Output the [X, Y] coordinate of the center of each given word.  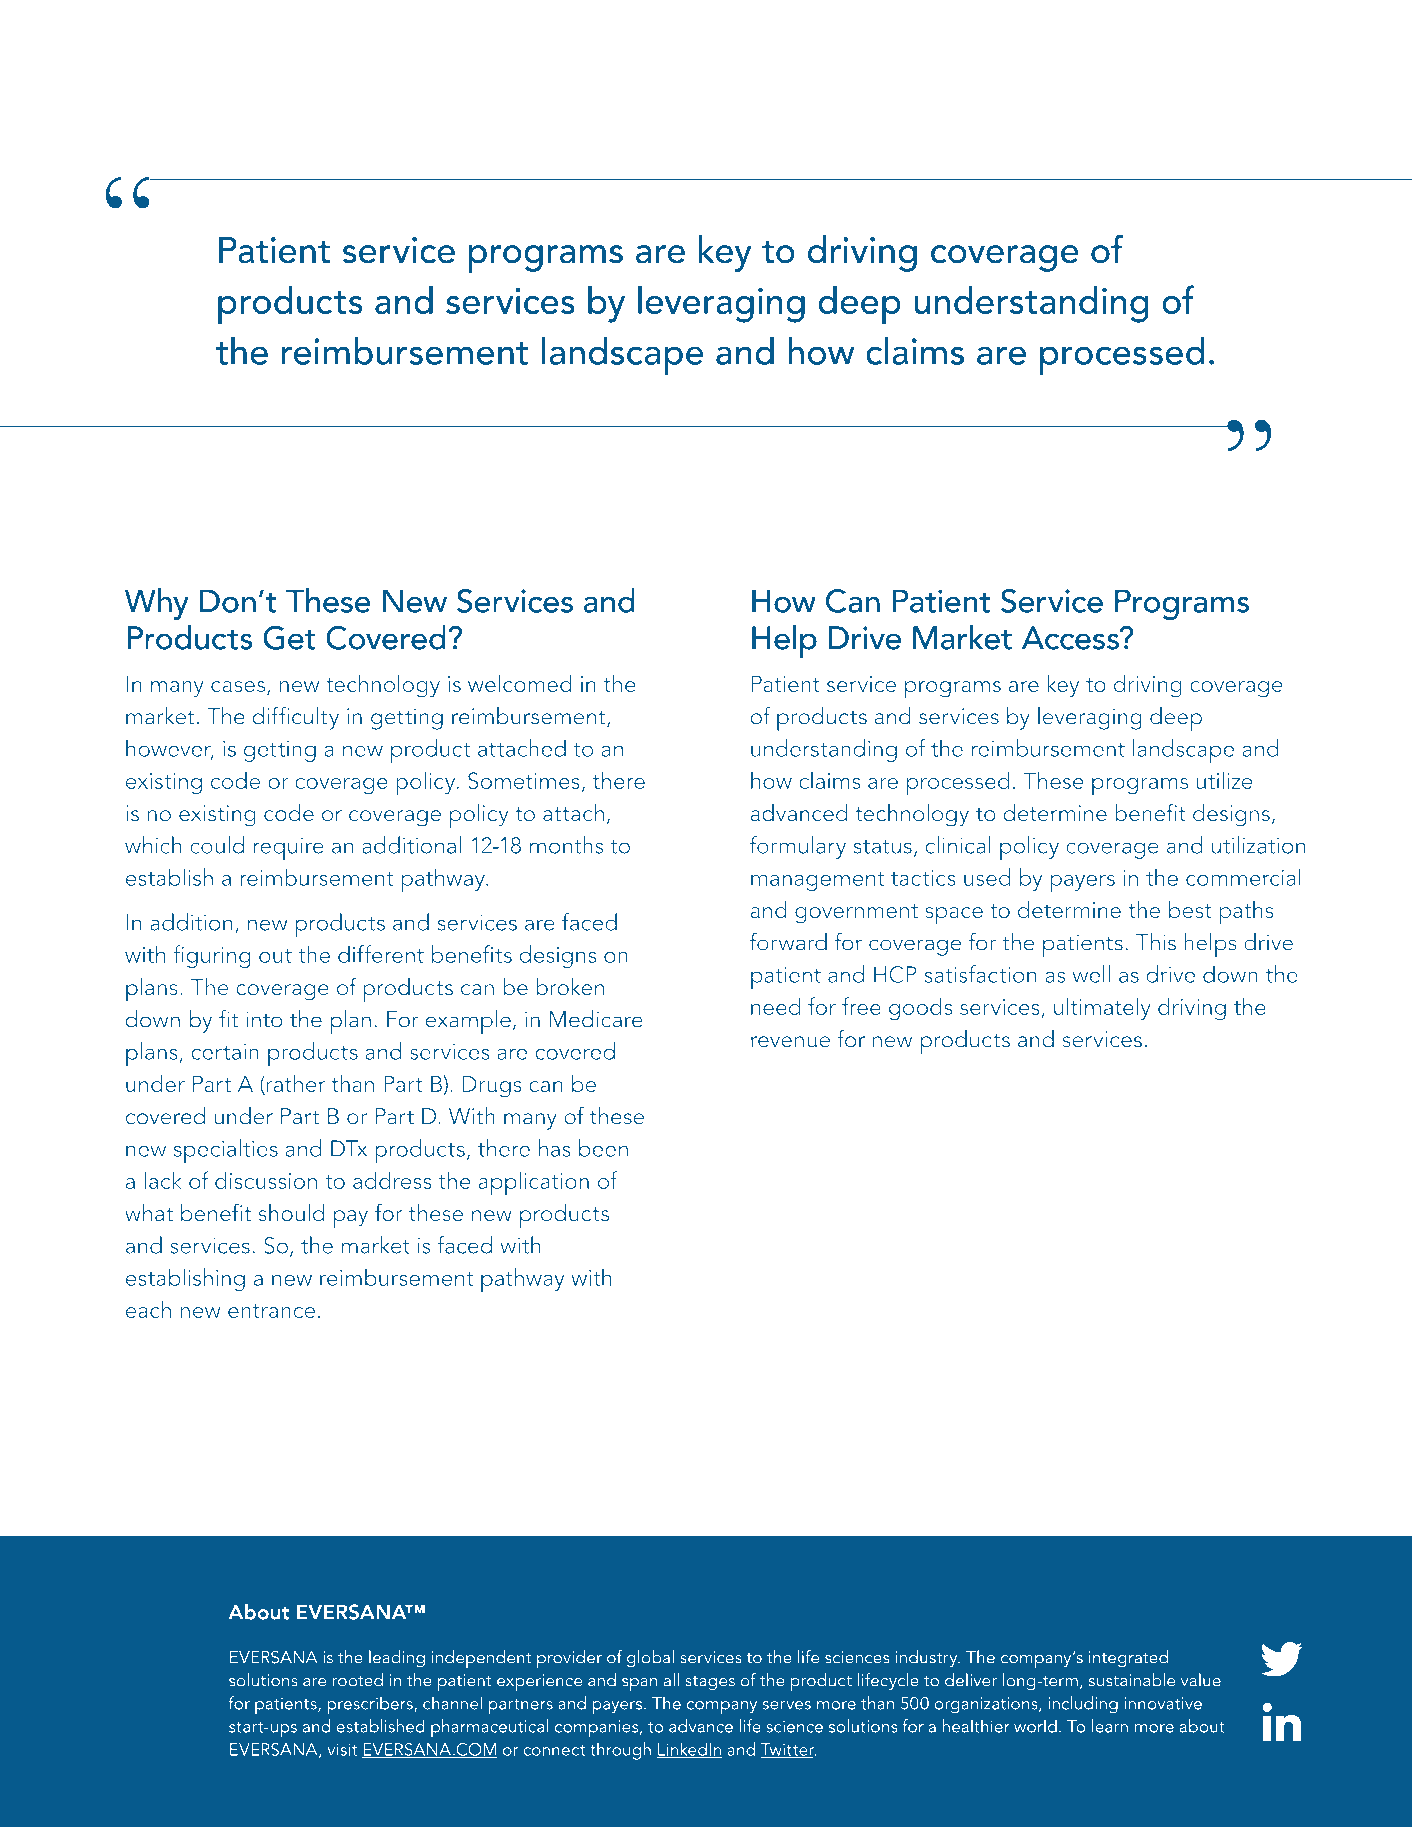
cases [239, 688]
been [603, 1148]
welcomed [520, 683]
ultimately [1102, 1009]
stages [710, 1683]
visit [342, 1749]
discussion [266, 1180]
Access [1071, 638]
